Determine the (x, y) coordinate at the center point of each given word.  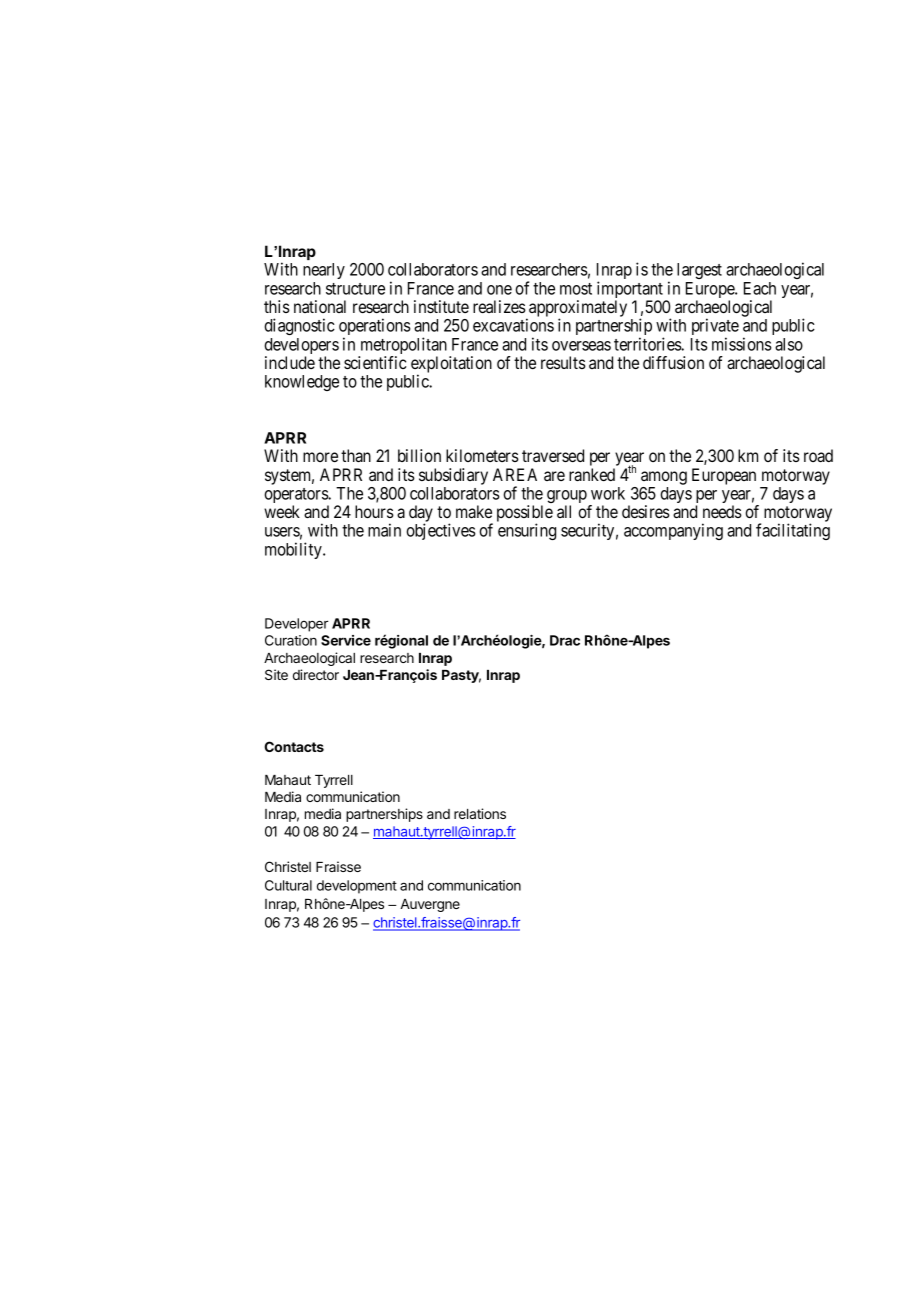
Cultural (288, 885)
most (576, 289)
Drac (565, 640)
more (320, 457)
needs (722, 511)
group (567, 498)
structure (355, 289)
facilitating (793, 531)
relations (480, 813)
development (357, 887)
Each (760, 288)
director (316, 674)
